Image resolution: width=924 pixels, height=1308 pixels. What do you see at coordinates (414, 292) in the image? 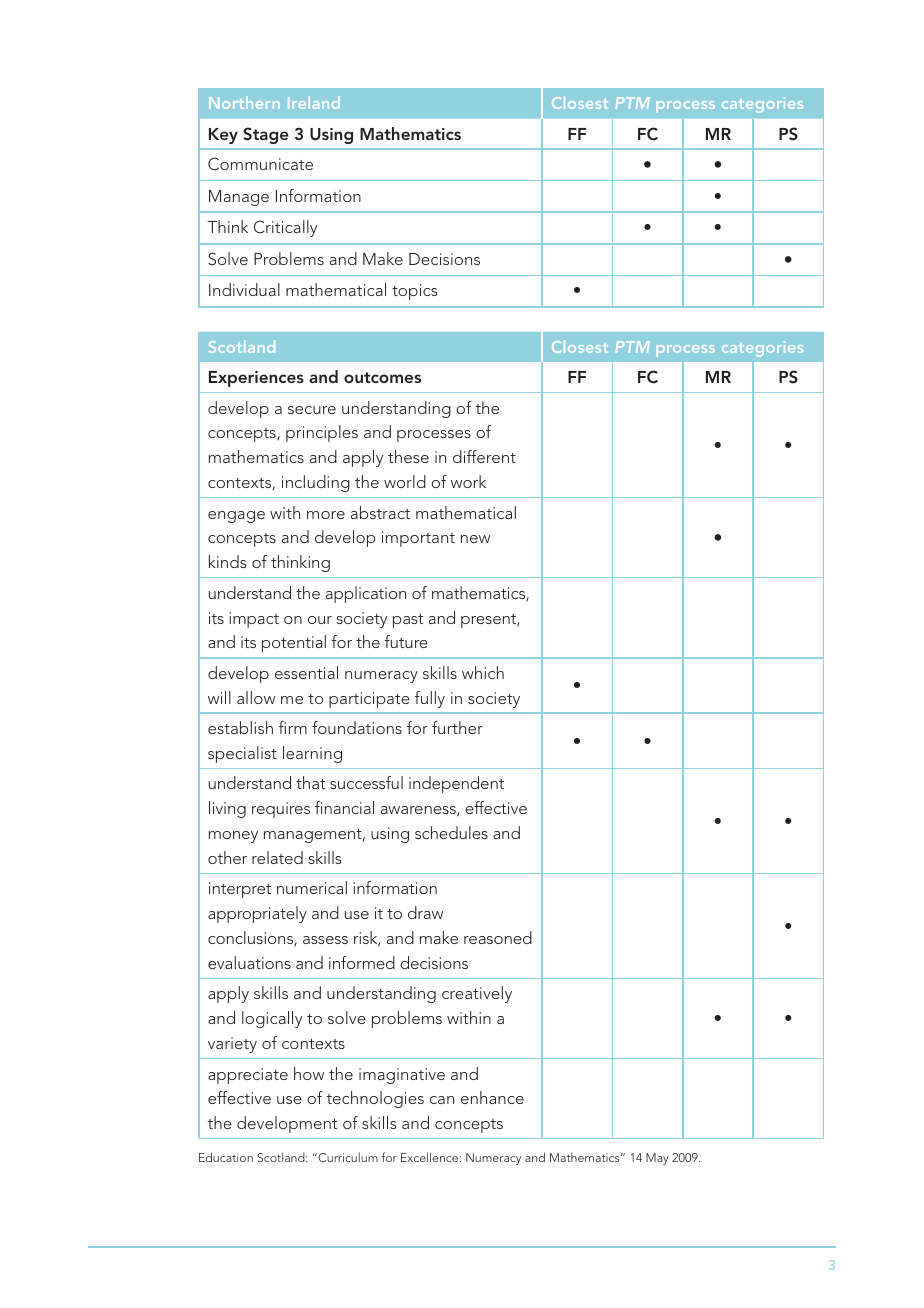
I see `topics` at bounding box center [414, 292].
